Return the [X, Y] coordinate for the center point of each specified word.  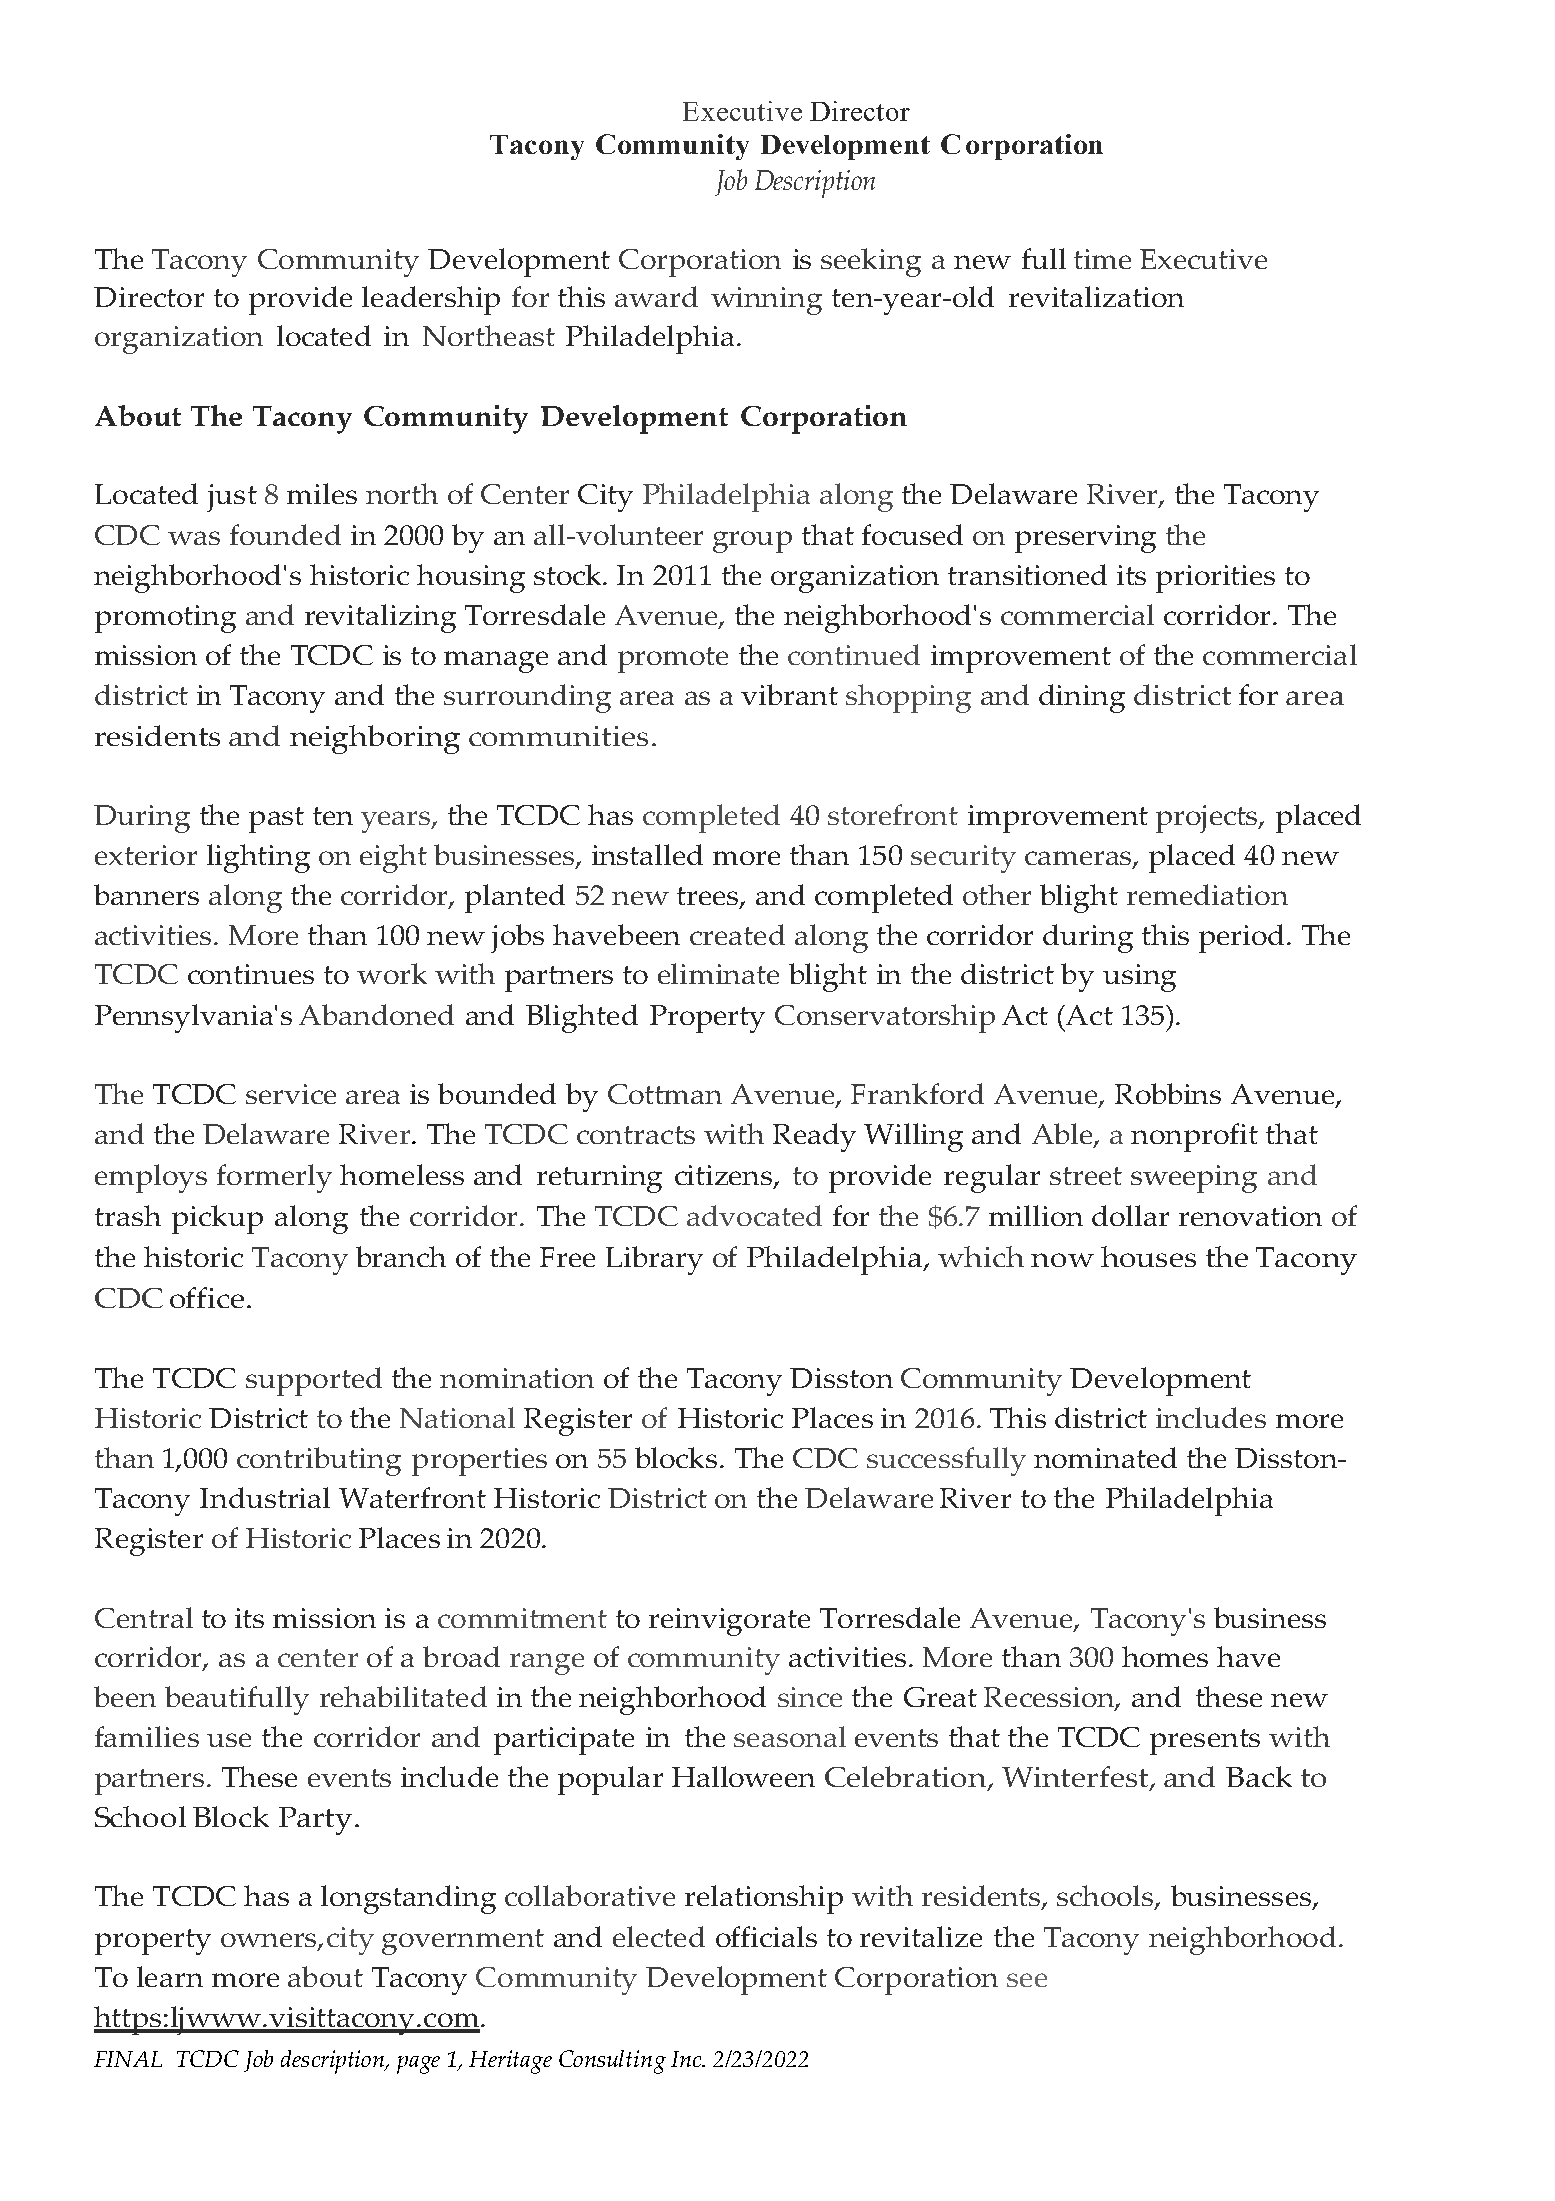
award [656, 296]
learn [170, 1976]
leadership [431, 300]
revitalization [1096, 296]
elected [659, 1936]
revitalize [921, 1936]
